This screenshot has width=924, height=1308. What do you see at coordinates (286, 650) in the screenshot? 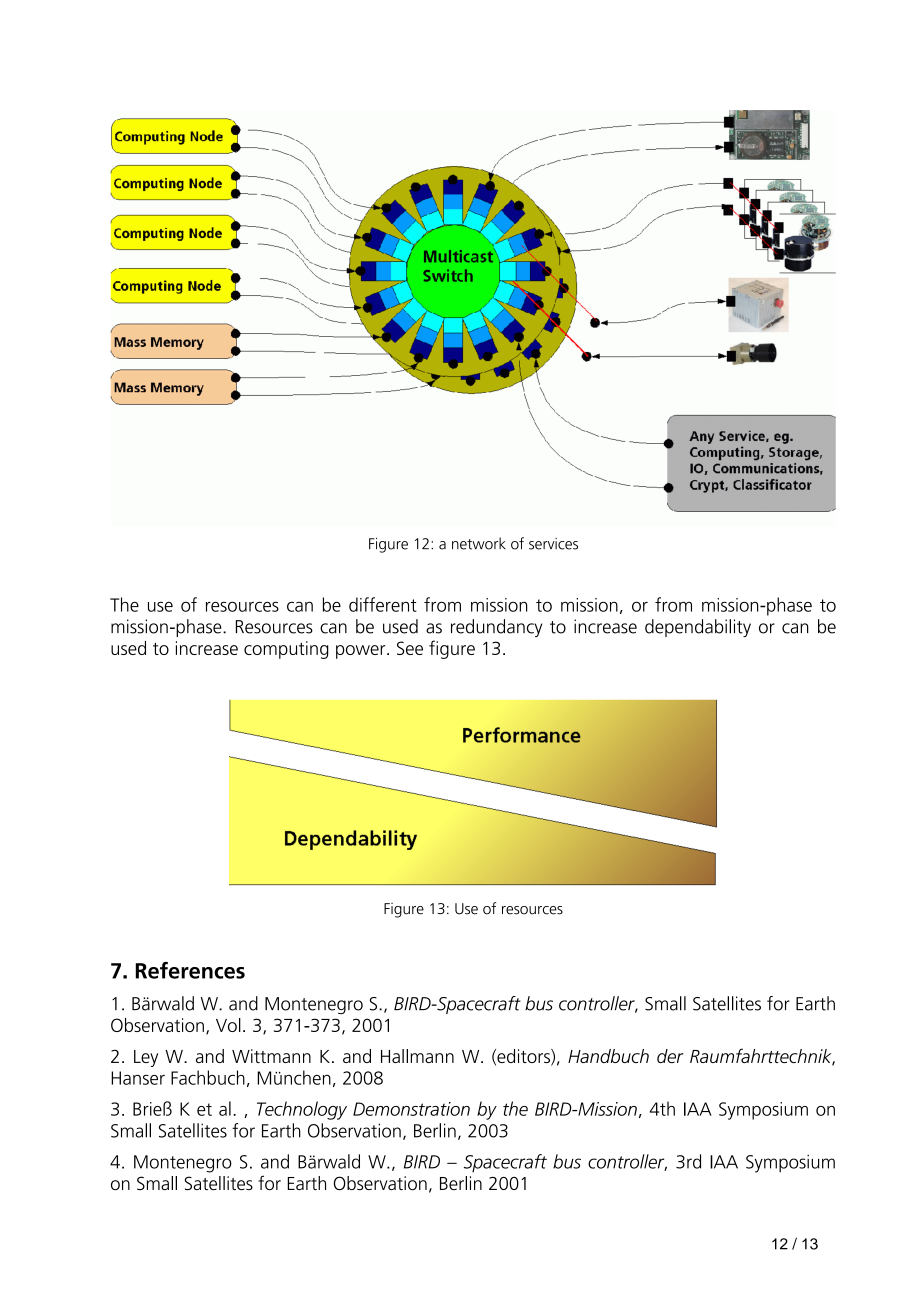
I see `computing` at bounding box center [286, 650].
